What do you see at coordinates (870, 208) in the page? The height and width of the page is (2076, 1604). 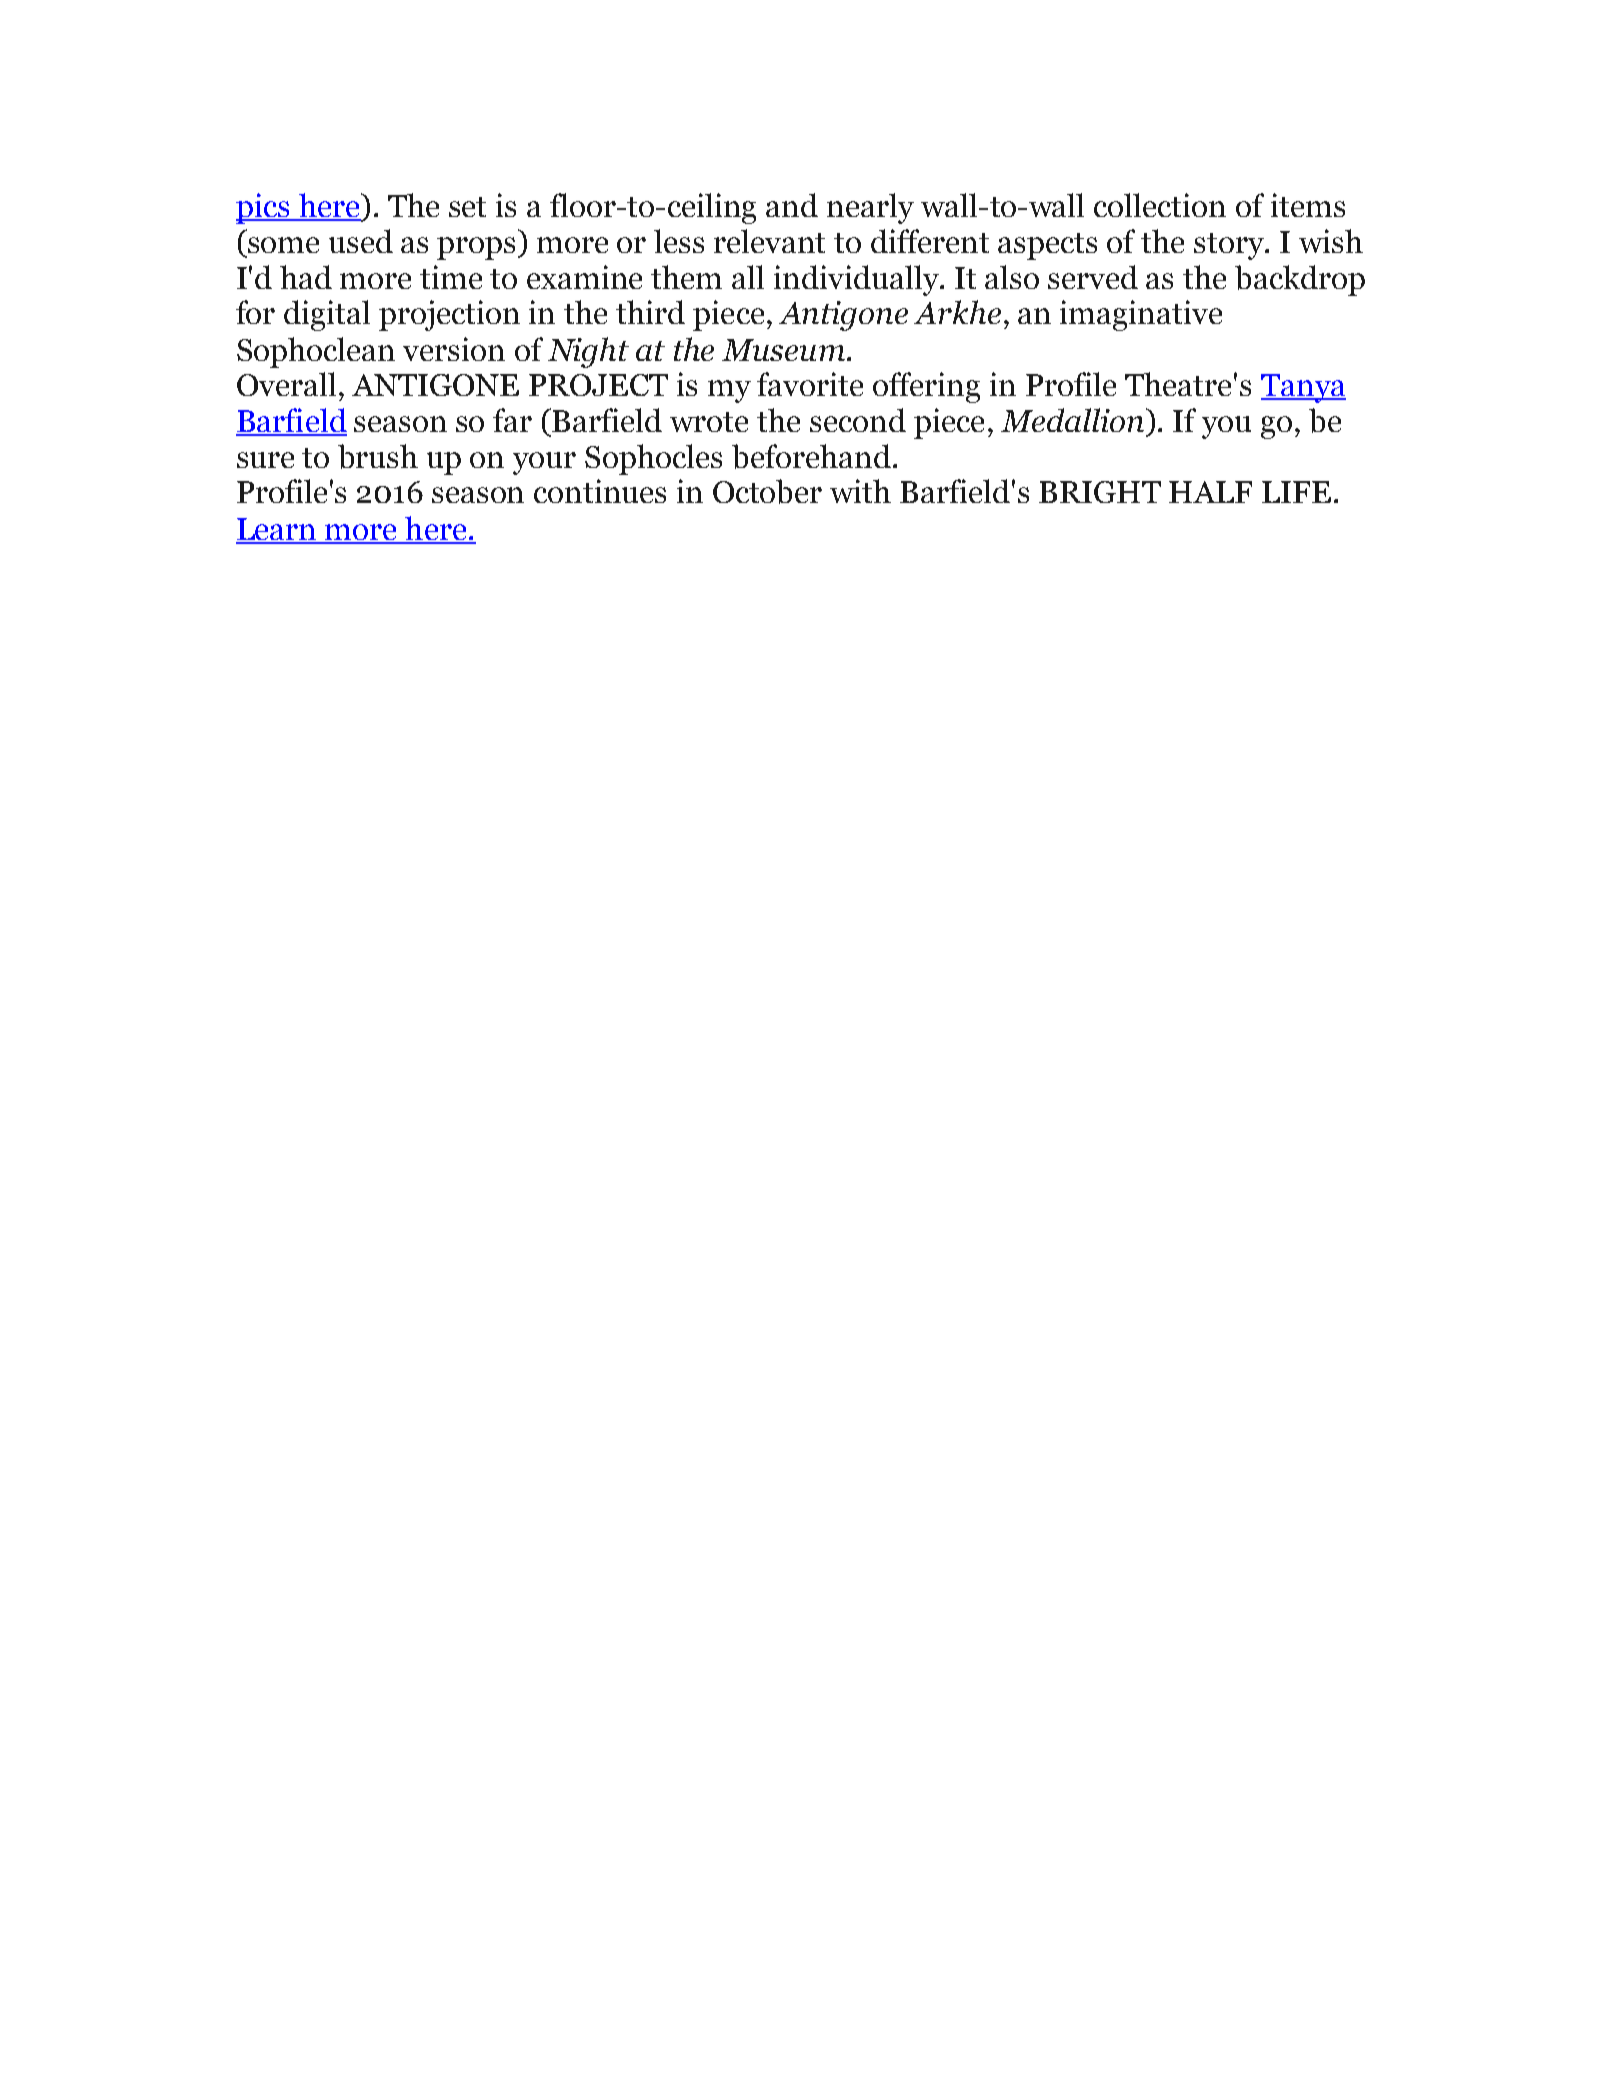 I see `nearly` at bounding box center [870, 208].
